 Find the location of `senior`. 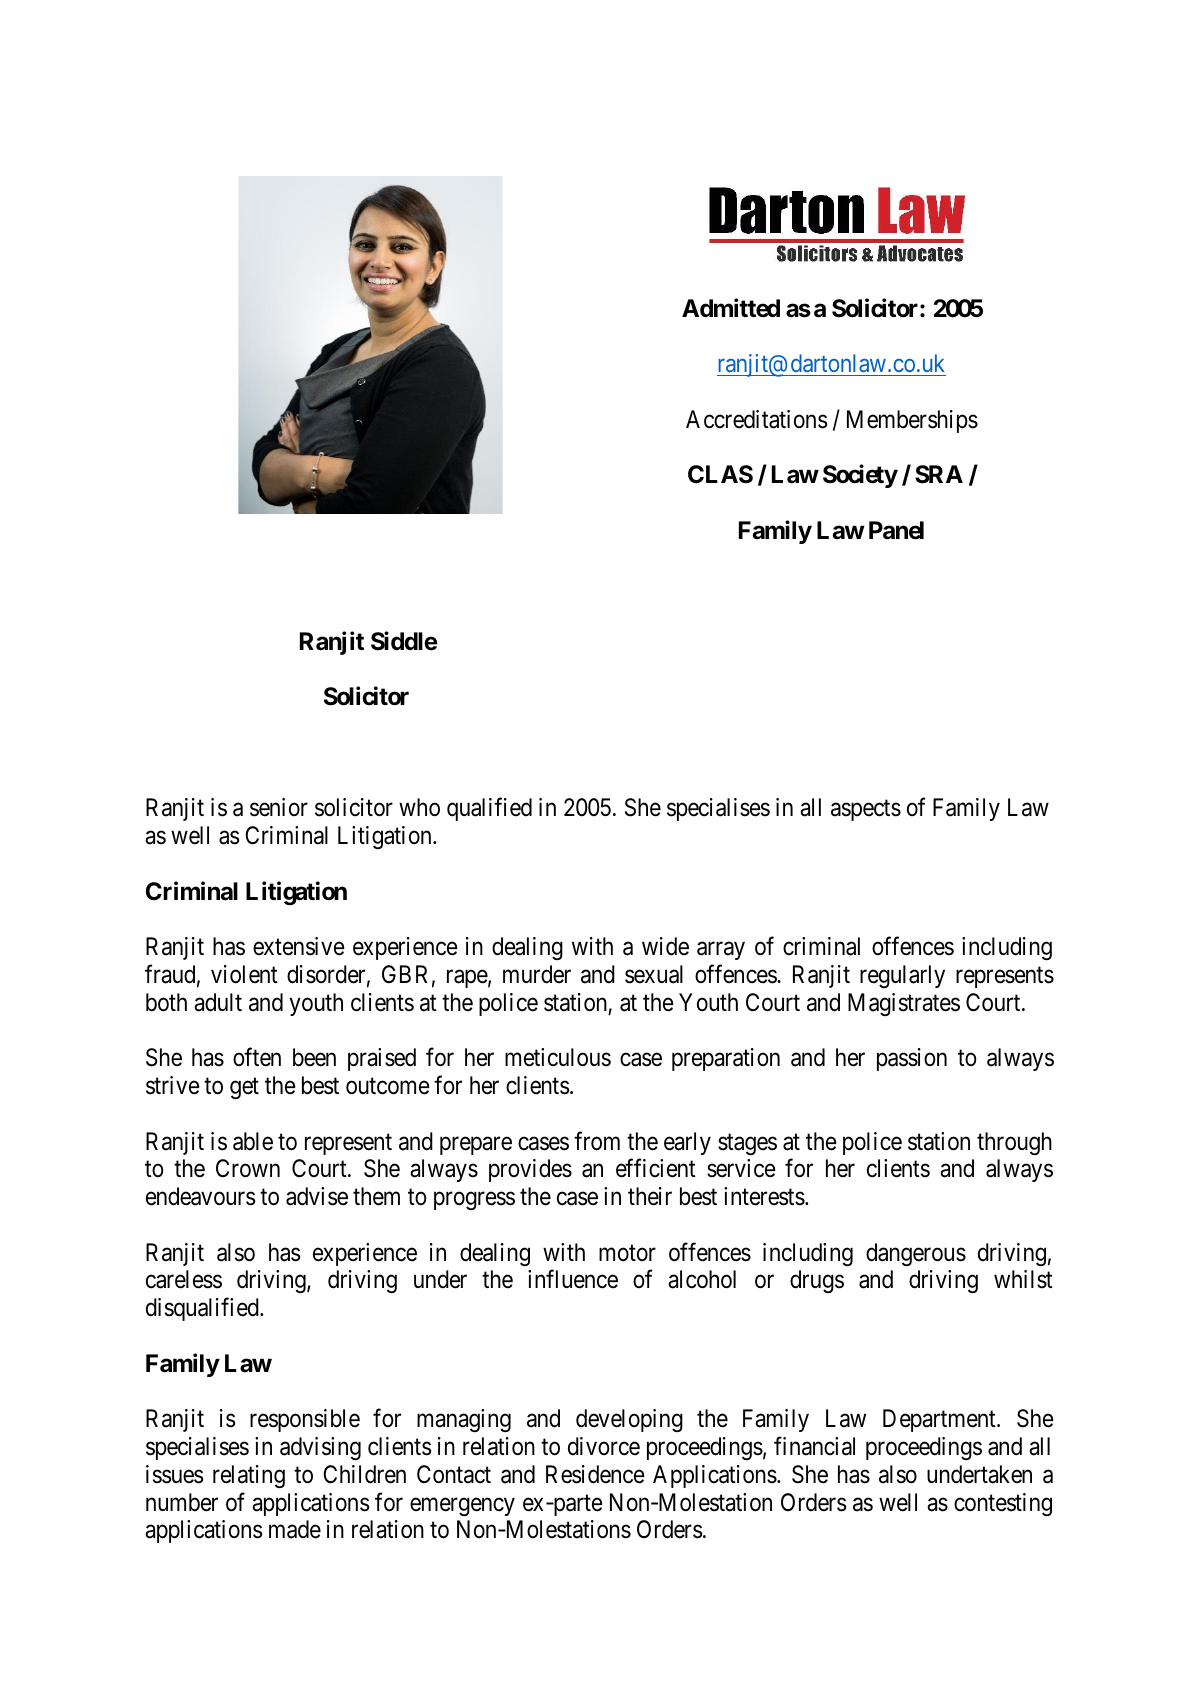

senior is located at coordinates (279, 807).
